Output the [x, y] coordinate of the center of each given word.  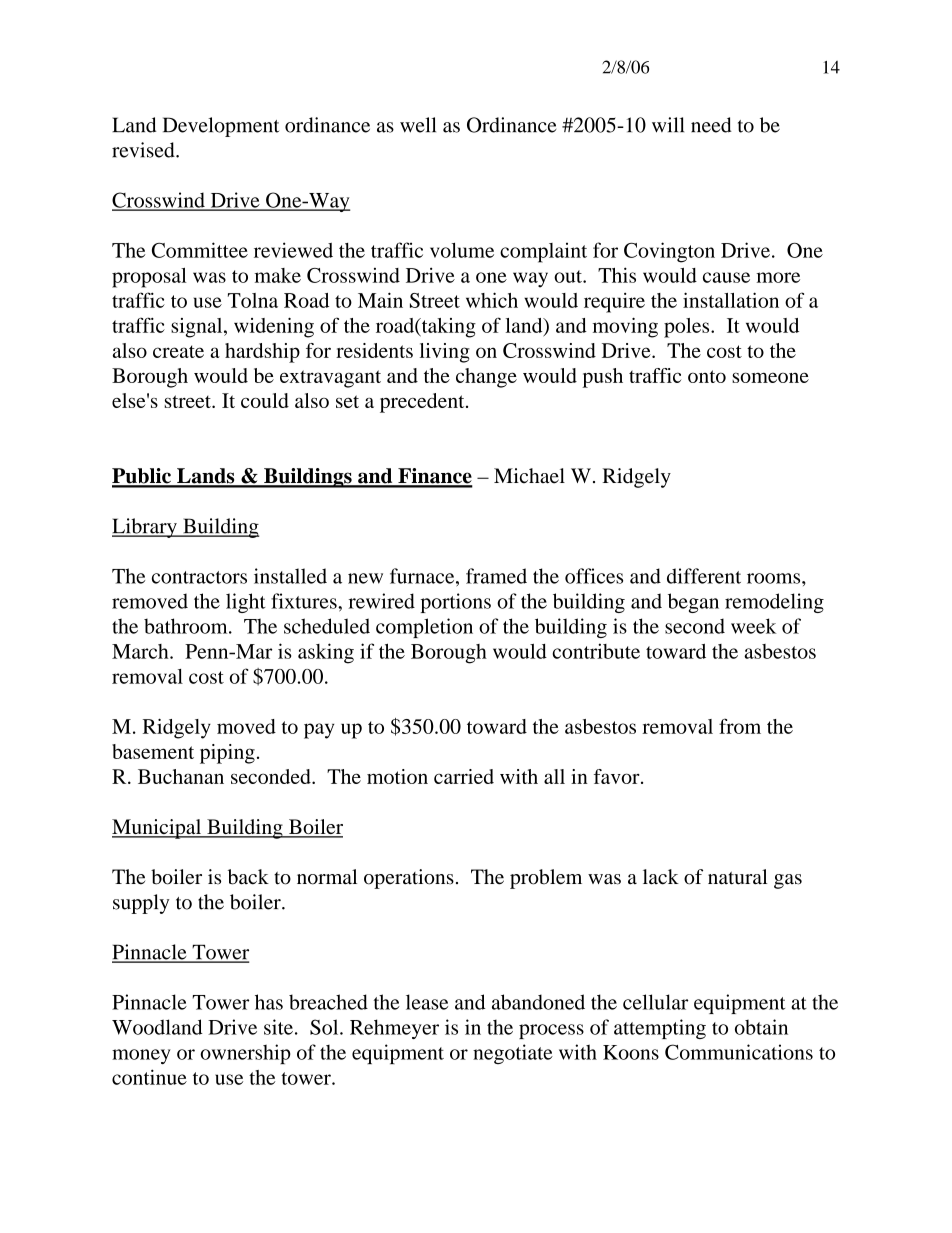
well [418, 125]
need [711, 125]
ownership [245, 1054]
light [245, 603]
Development [221, 127]
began [693, 603]
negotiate [513, 1054]
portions [456, 603]
